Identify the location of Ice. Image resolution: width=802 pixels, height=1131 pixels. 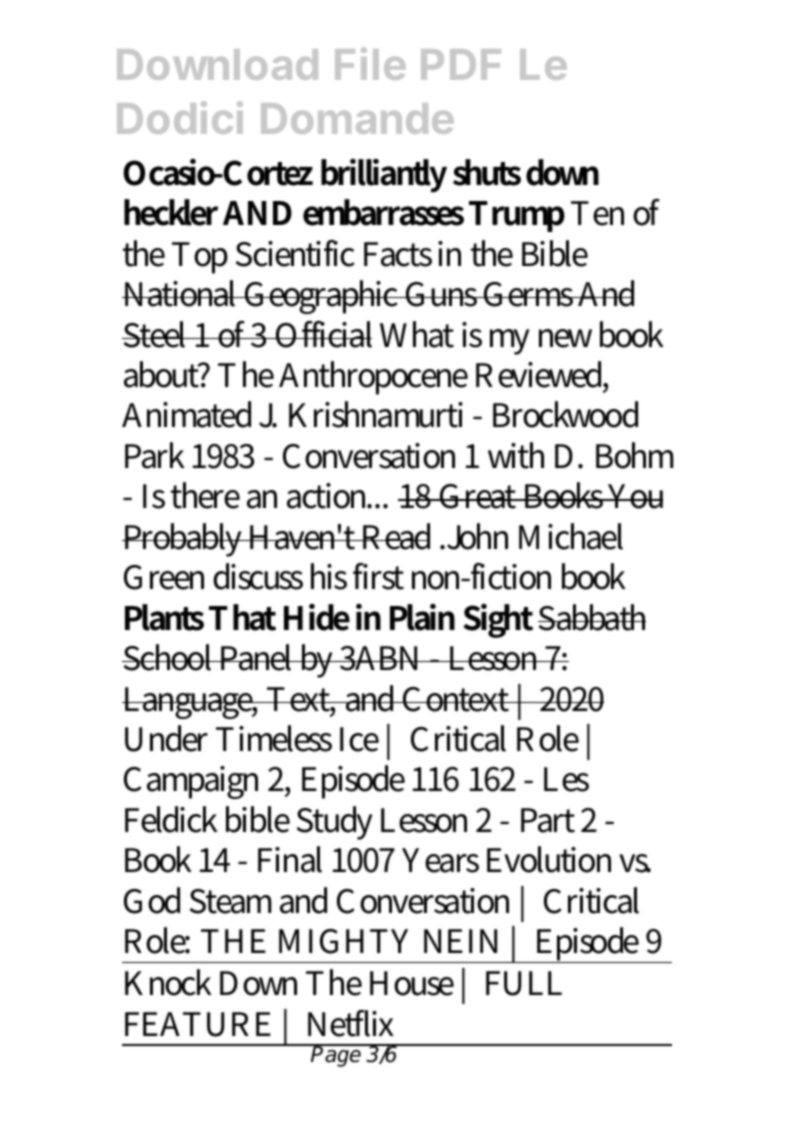
(359, 739).
